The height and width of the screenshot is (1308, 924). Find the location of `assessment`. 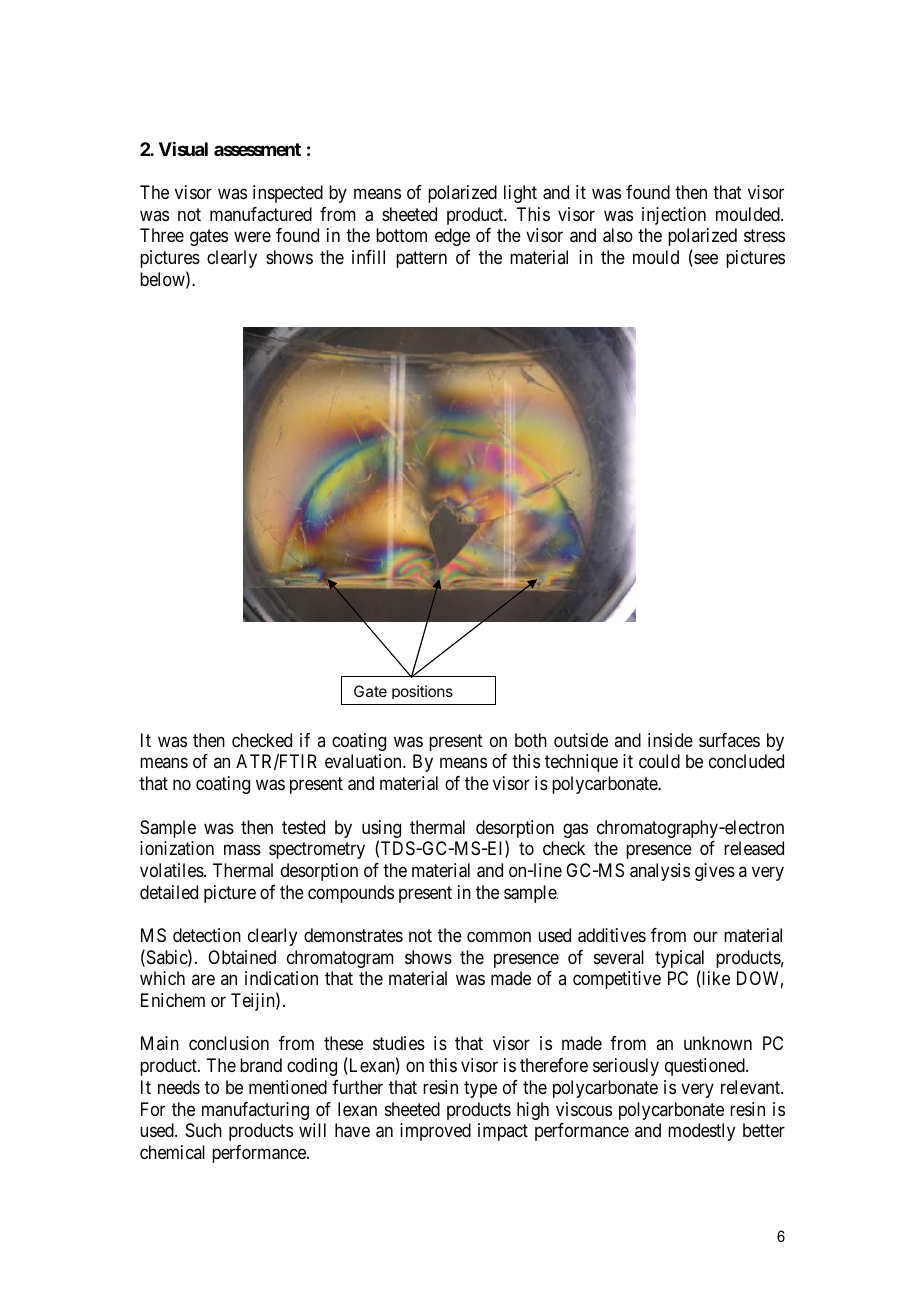

assessment is located at coordinates (257, 149).
